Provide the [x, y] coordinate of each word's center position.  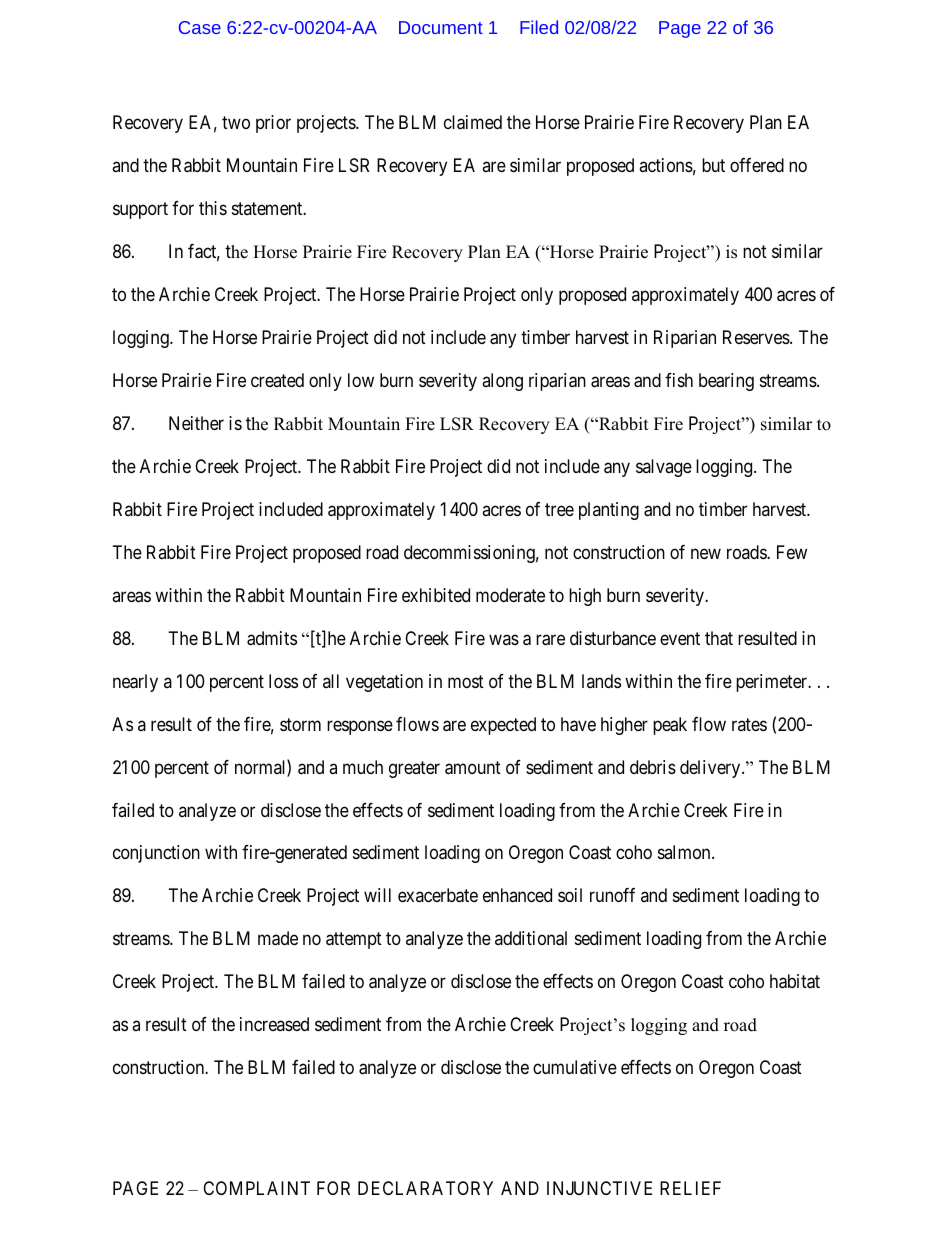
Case [200, 27]
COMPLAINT [256, 1188]
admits [272, 638]
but [713, 165]
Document [441, 27]
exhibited [436, 595]
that [719, 638]
